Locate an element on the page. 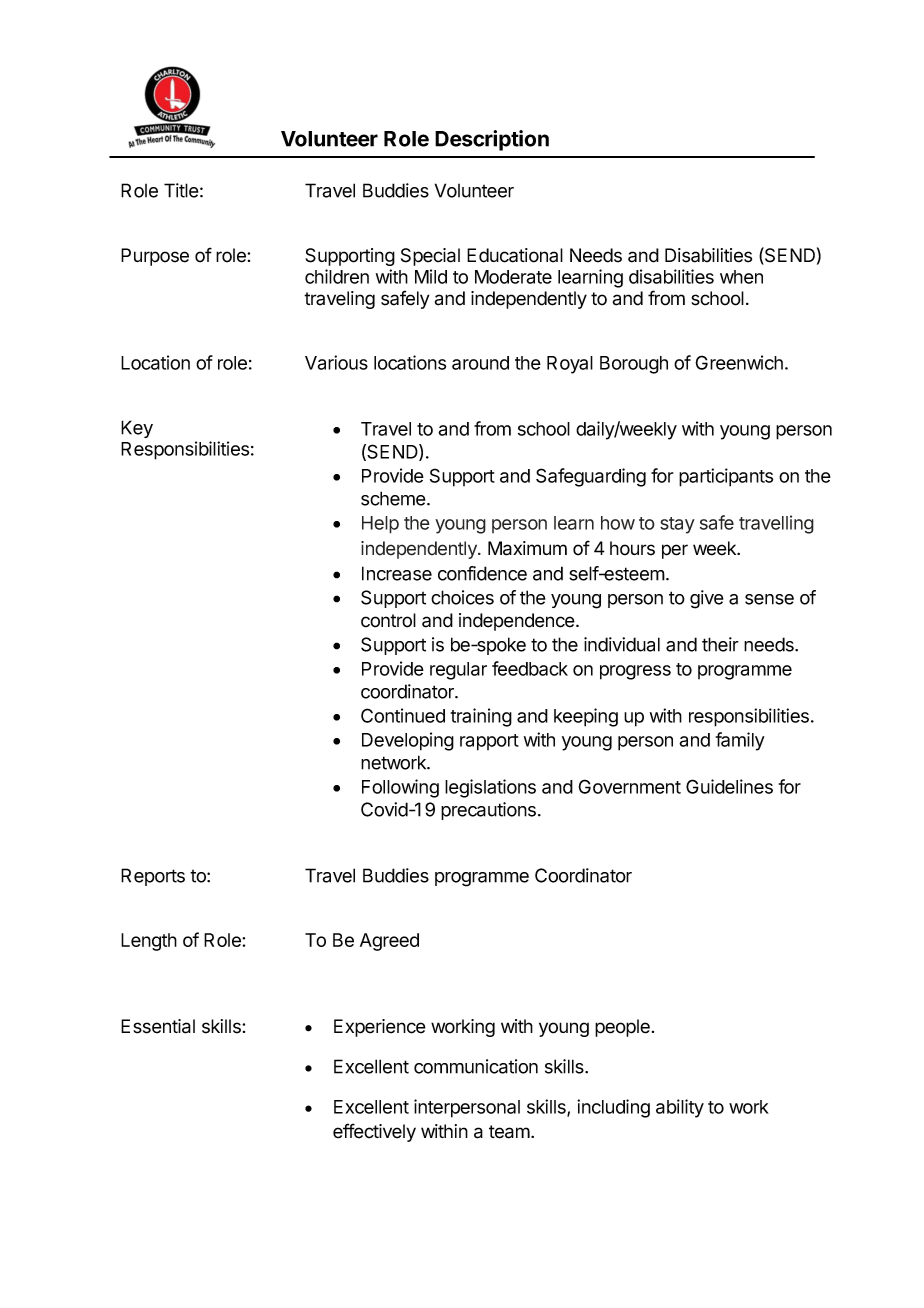  communication is located at coordinates (476, 1066).
